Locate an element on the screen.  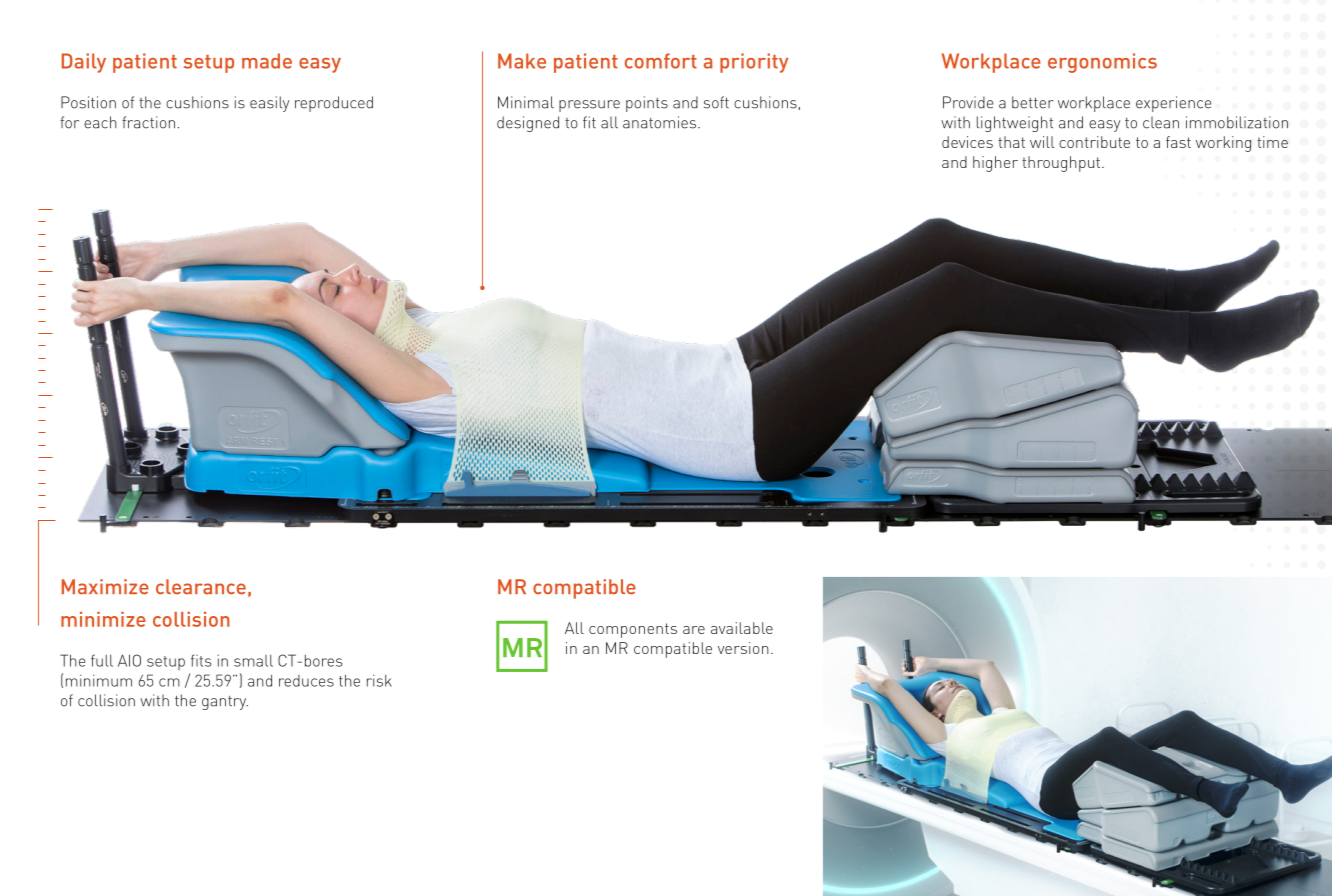
made is located at coordinates (267, 61).
